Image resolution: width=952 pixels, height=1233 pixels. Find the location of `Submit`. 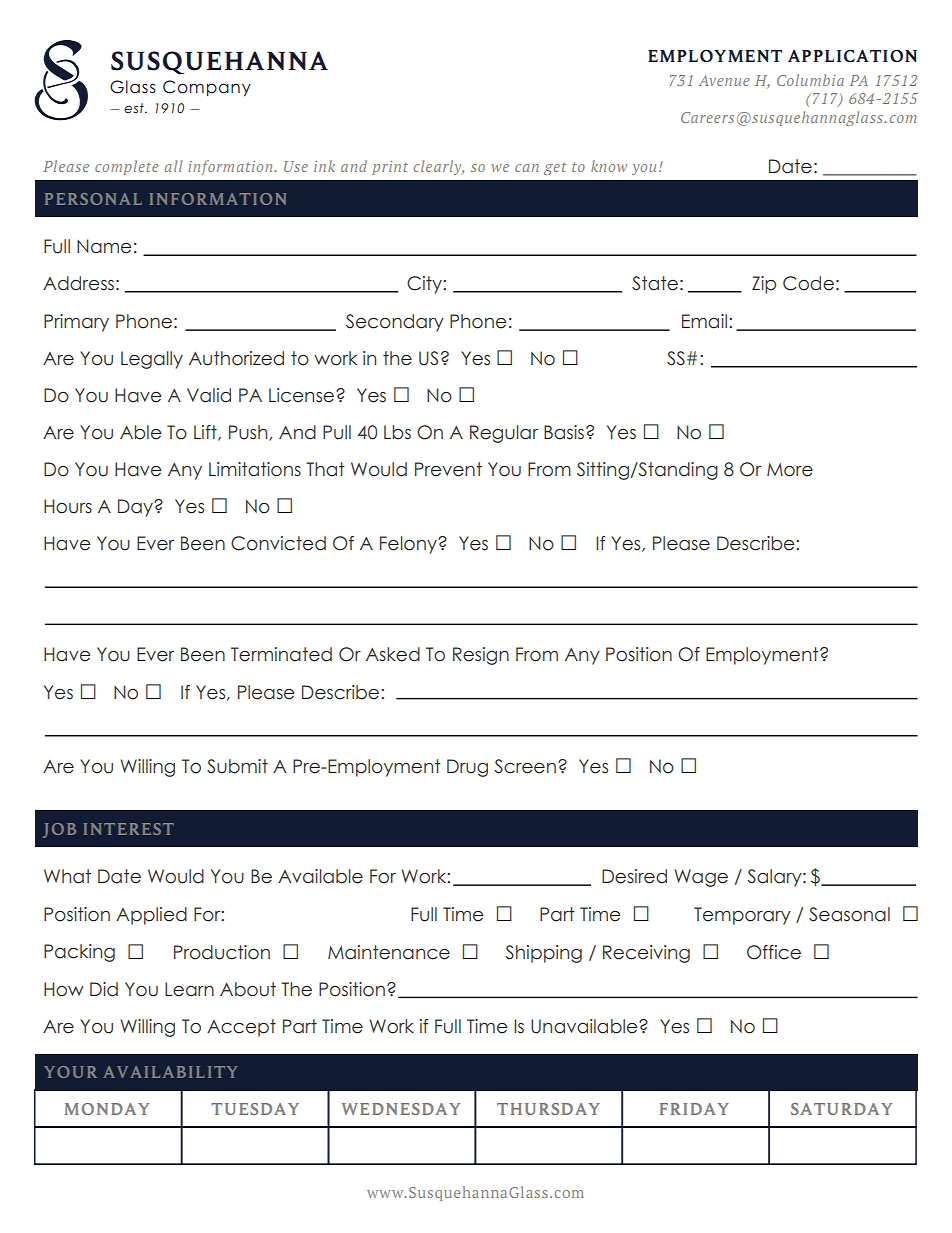

Submit is located at coordinates (237, 766).
